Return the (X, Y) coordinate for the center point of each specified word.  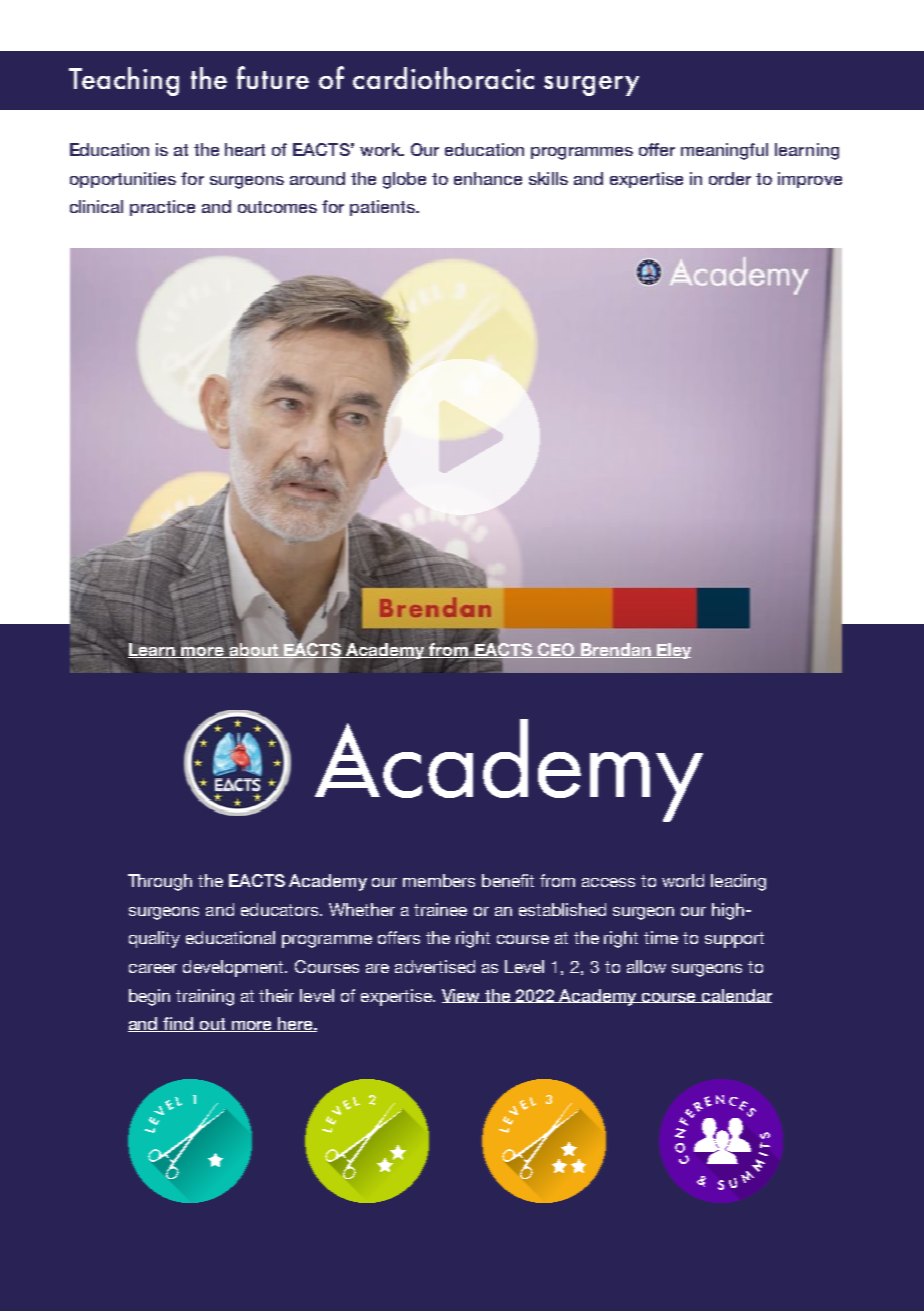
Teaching (124, 81)
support (734, 940)
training (205, 997)
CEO (556, 650)
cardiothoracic (443, 78)
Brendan (616, 650)
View (462, 996)
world (683, 880)
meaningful (724, 151)
